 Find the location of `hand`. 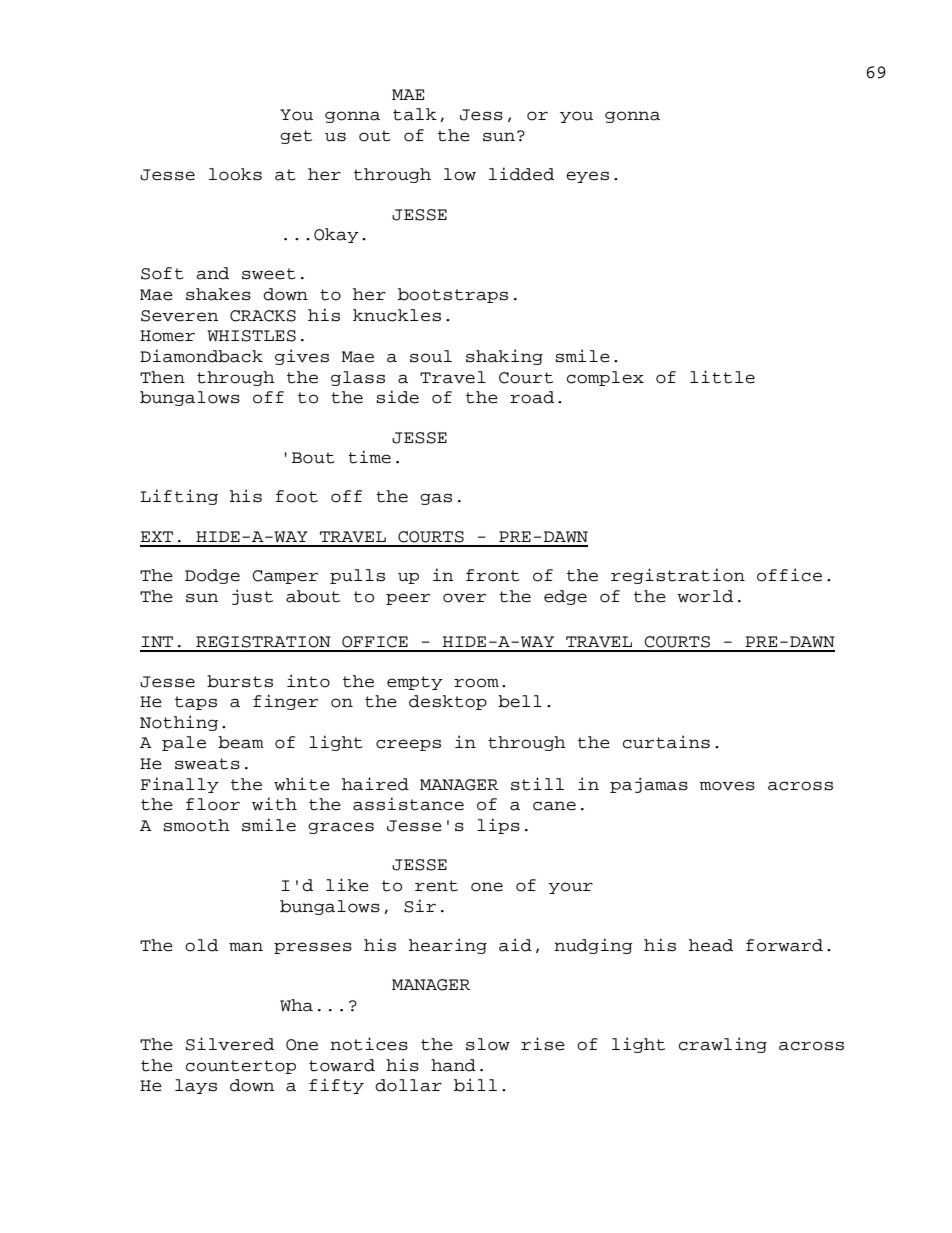

hand is located at coordinates (453, 1065).
